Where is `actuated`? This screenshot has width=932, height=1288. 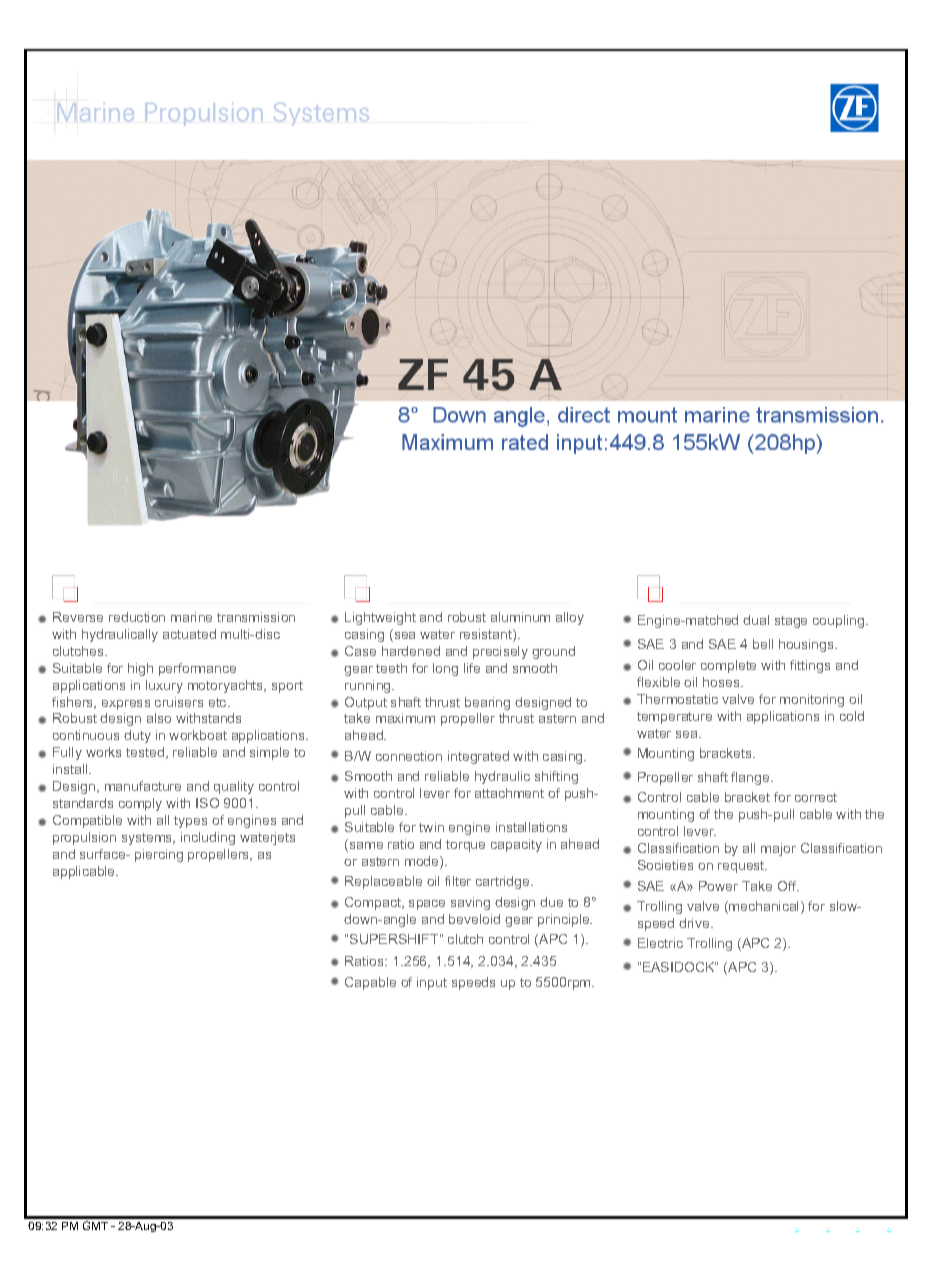
actuated is located at coordinates (189, 634).
